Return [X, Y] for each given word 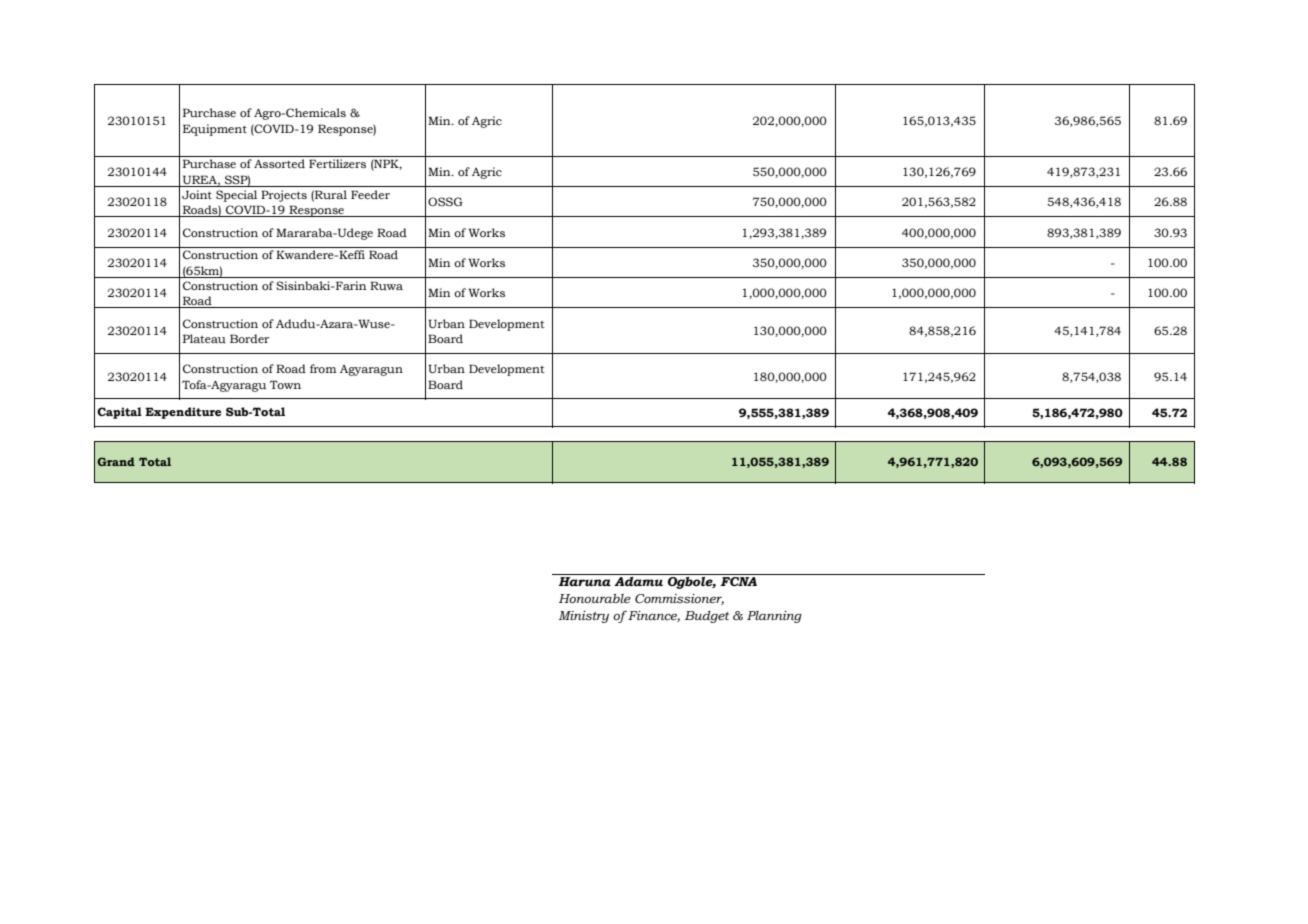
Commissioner [679, 599]
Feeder [370, 194]
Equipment [215, 130]
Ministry [584, 617]
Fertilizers [337, 163]
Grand [116, 461]
